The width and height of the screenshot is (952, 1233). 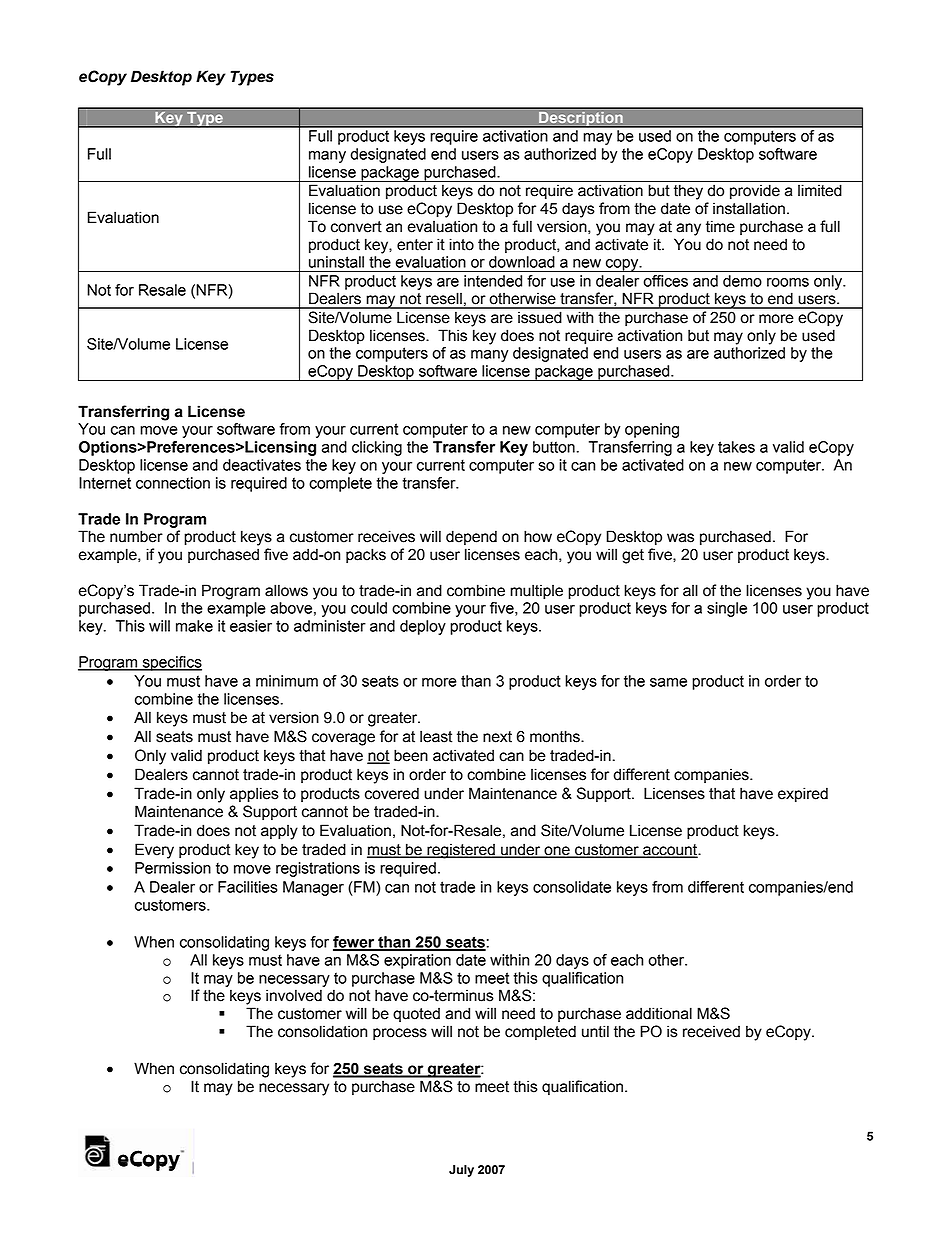 What do you see at coordinates (254, 795) in the screenshot?
I see `applies` at bounding box center [254, 795].
